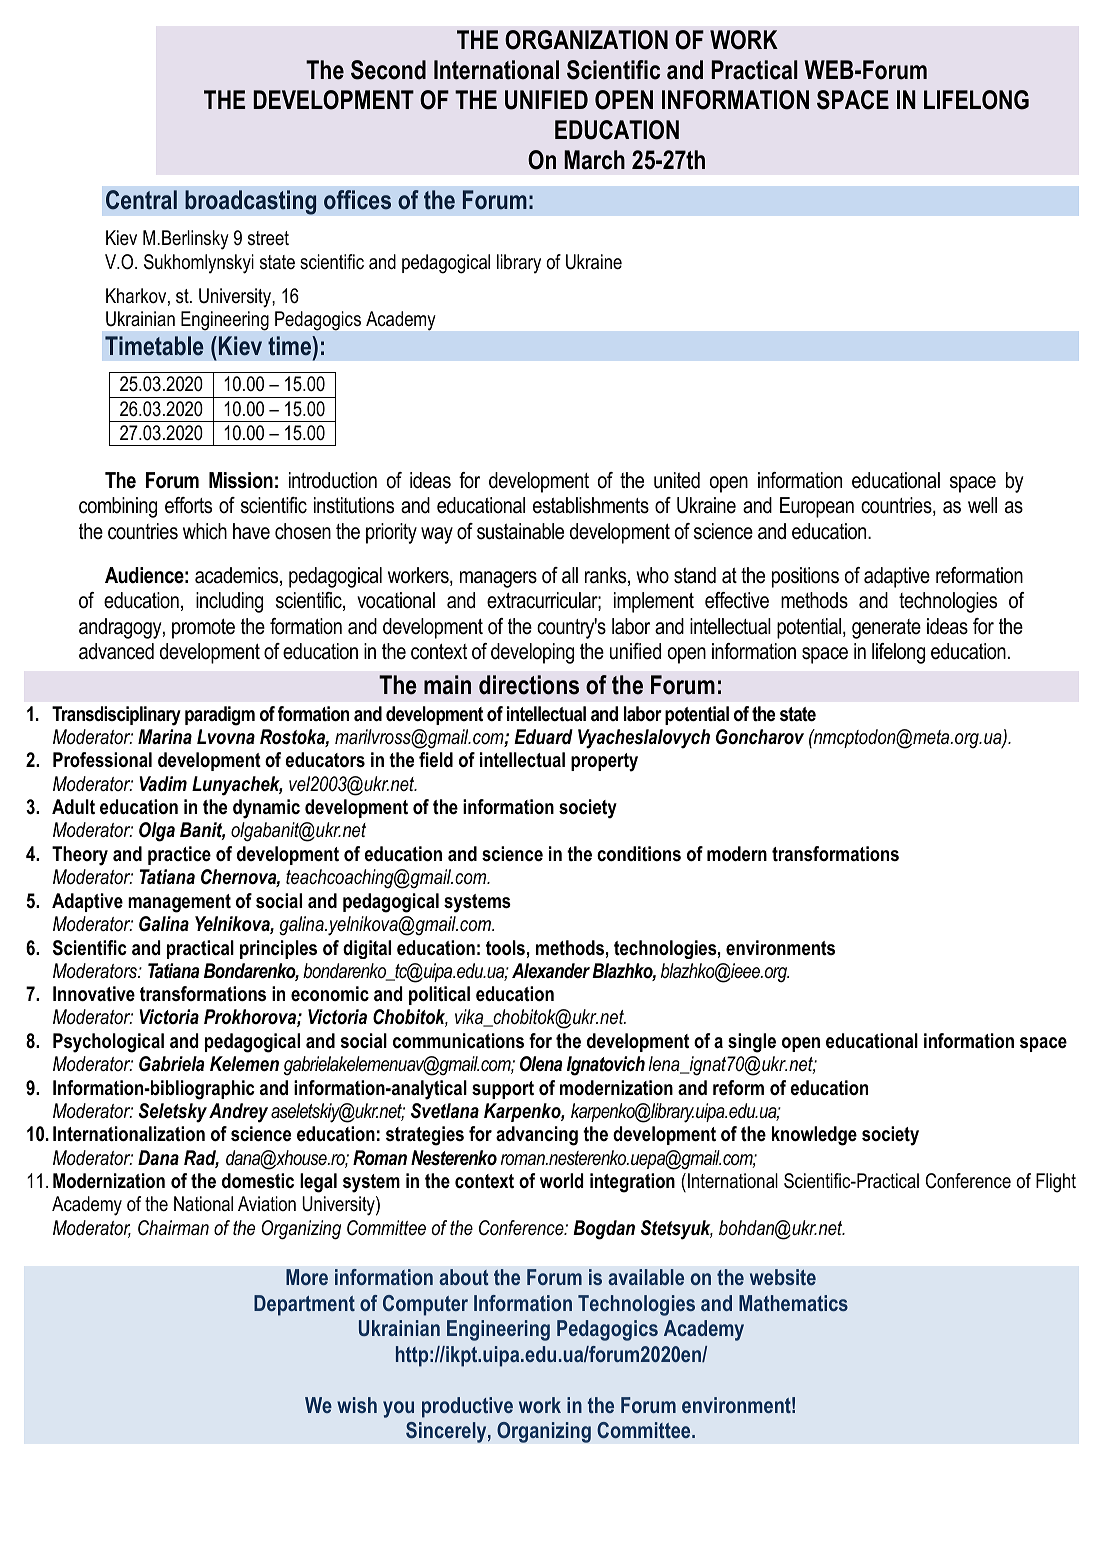 Image resolution: width=1102 pixels, height=1558 pixels. Describe the element at coordinates (304, 1305) in the screenshot. I see `Department` at that location.
